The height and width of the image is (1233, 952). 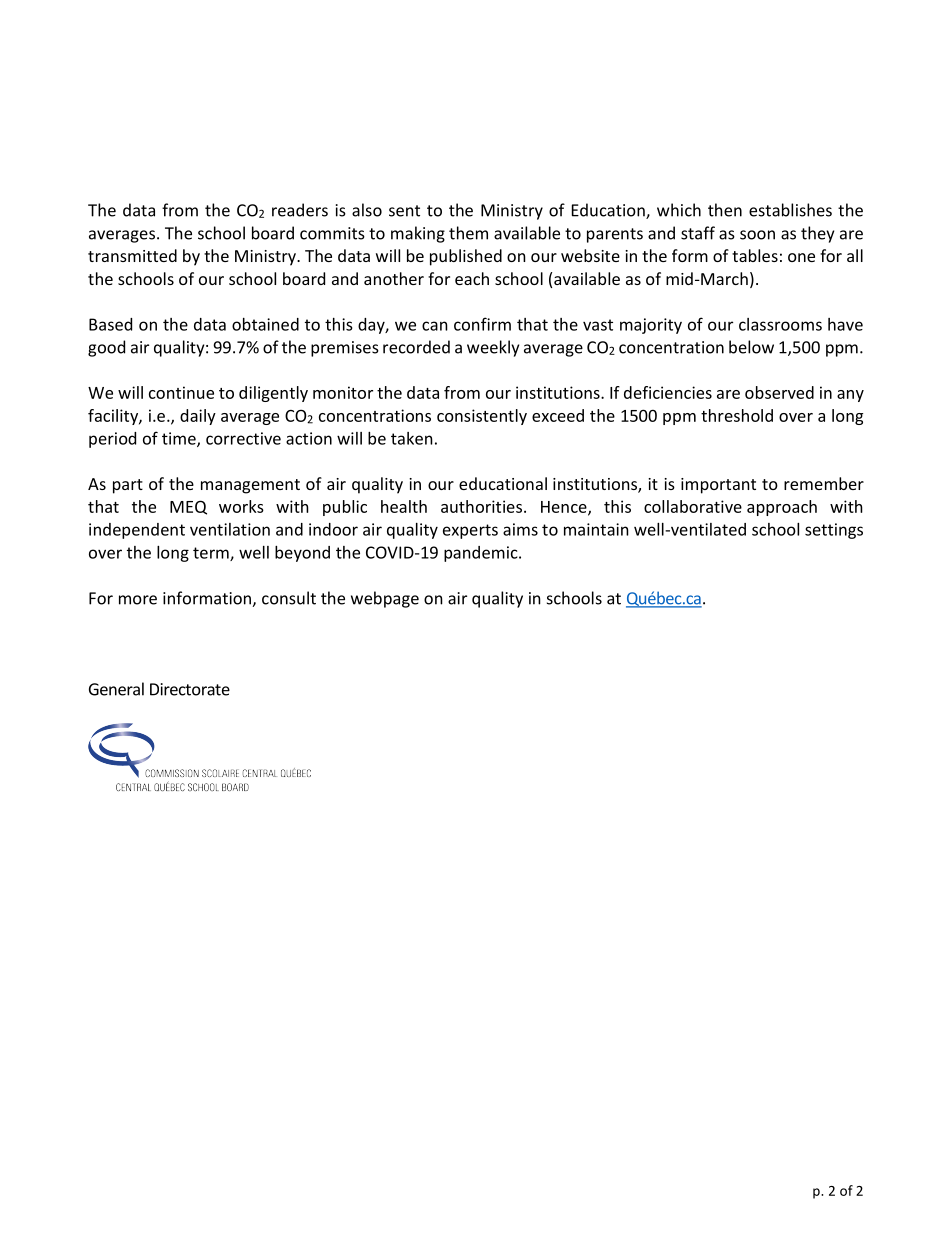 I want to click on Directorate, so click(x=190, y=689).
